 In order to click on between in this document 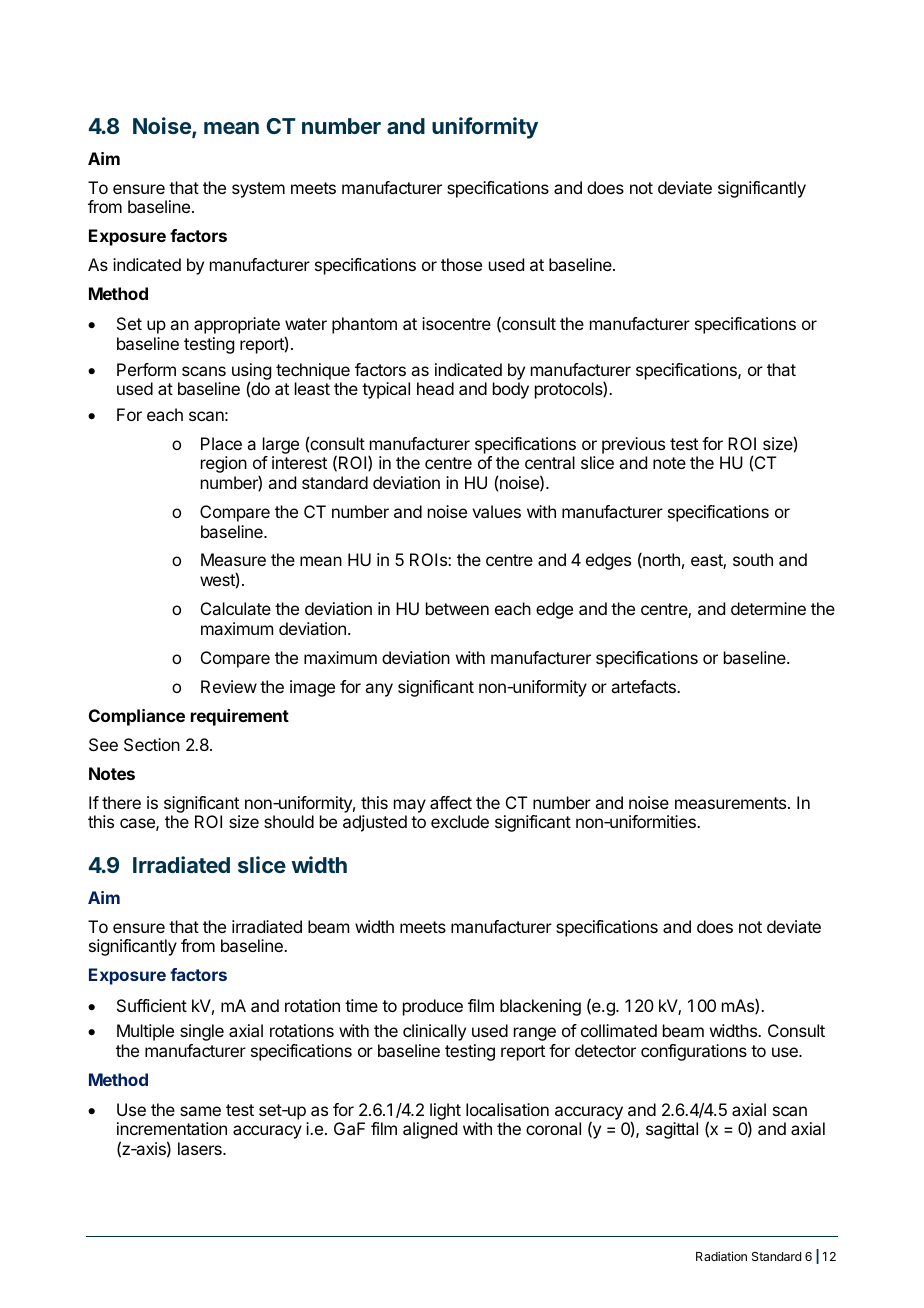, I will do `click(457, 608)`.
